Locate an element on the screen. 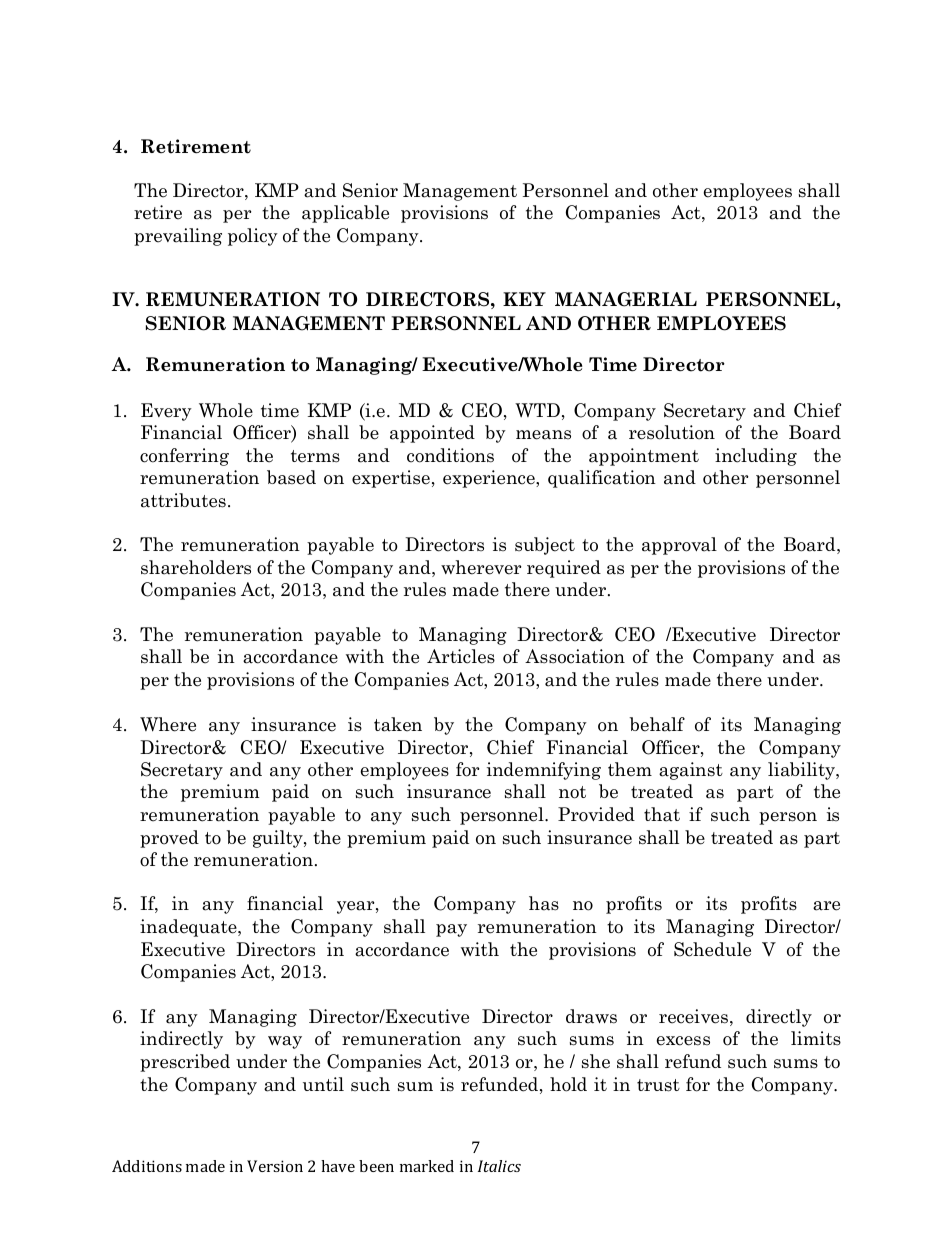 The height and width of the screenshot is (1233, 952). policy is located at coordinates (253, 237).
